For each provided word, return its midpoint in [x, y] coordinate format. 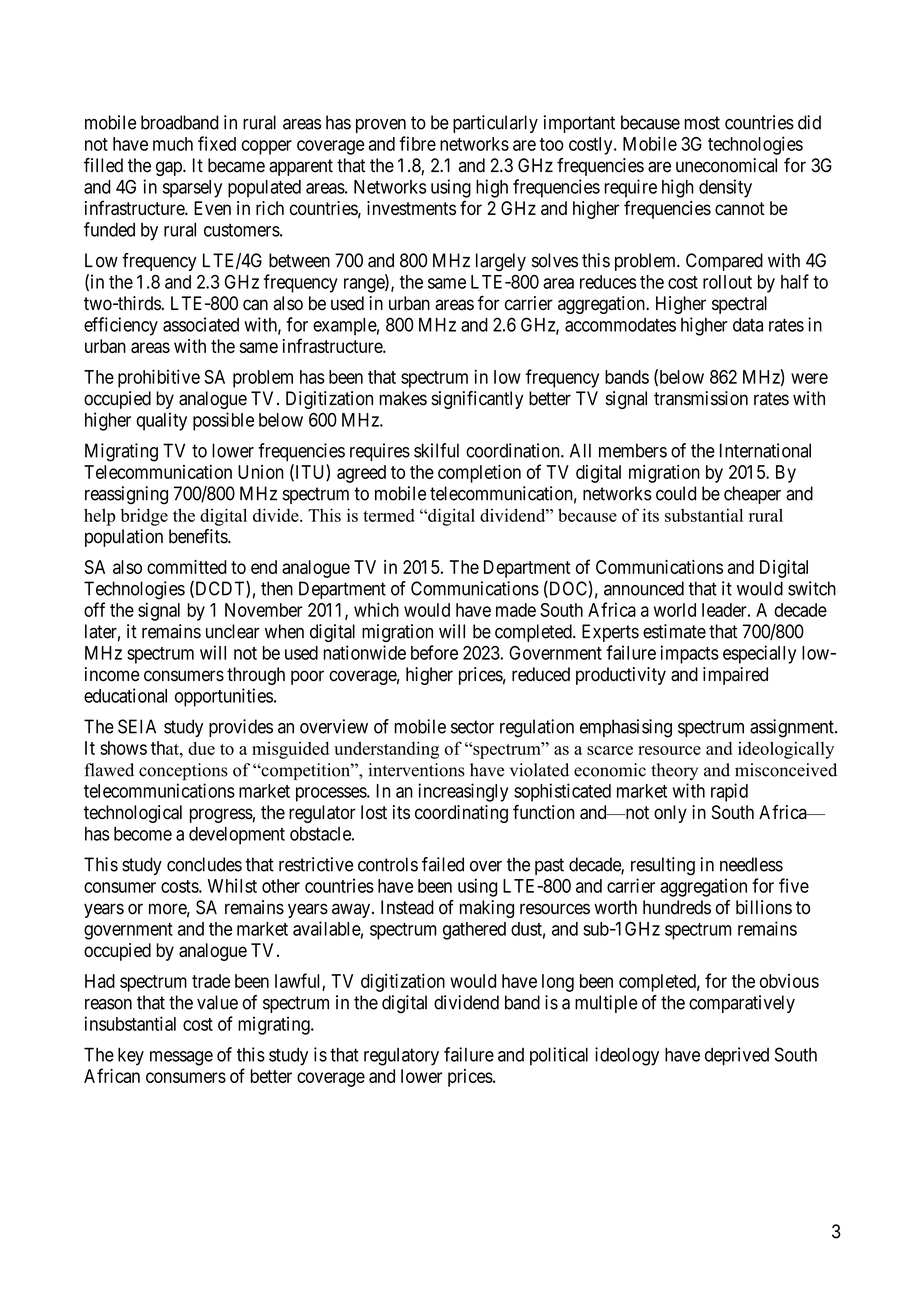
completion [479, 473]
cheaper [752, 495]
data [748, 325]
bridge [144, 517]
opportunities [224, 697]
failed [443, 864]
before [434, 652]
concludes [204, 864]
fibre [417, 143]
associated [201, 324]
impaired [735, 676]
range [365, 285]
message [181, 1058]
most [702, 123]
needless [751, 864]
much [173, 144]
